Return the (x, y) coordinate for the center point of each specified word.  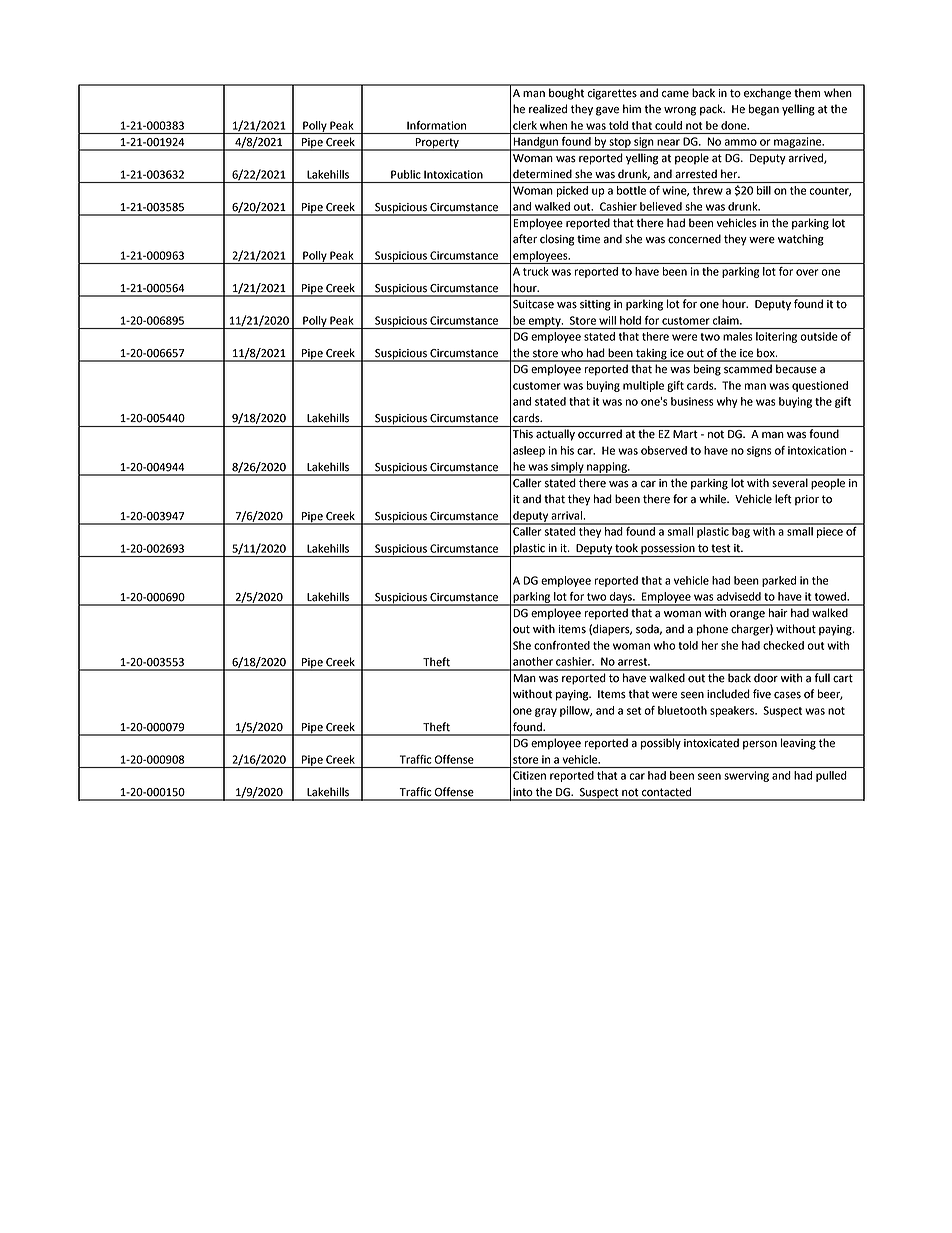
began (764, 110)
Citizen (529, 775)
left (783, 499)
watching (801, 240)
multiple (643, 386)
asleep (529, 451)
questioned (820, 386)
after (525, 239)
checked (783, 645)
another (533, 661)
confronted (562, 645)
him (632, 108)
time (588, 239)
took (626, 548)
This (523, 434)
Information (436, 125)
